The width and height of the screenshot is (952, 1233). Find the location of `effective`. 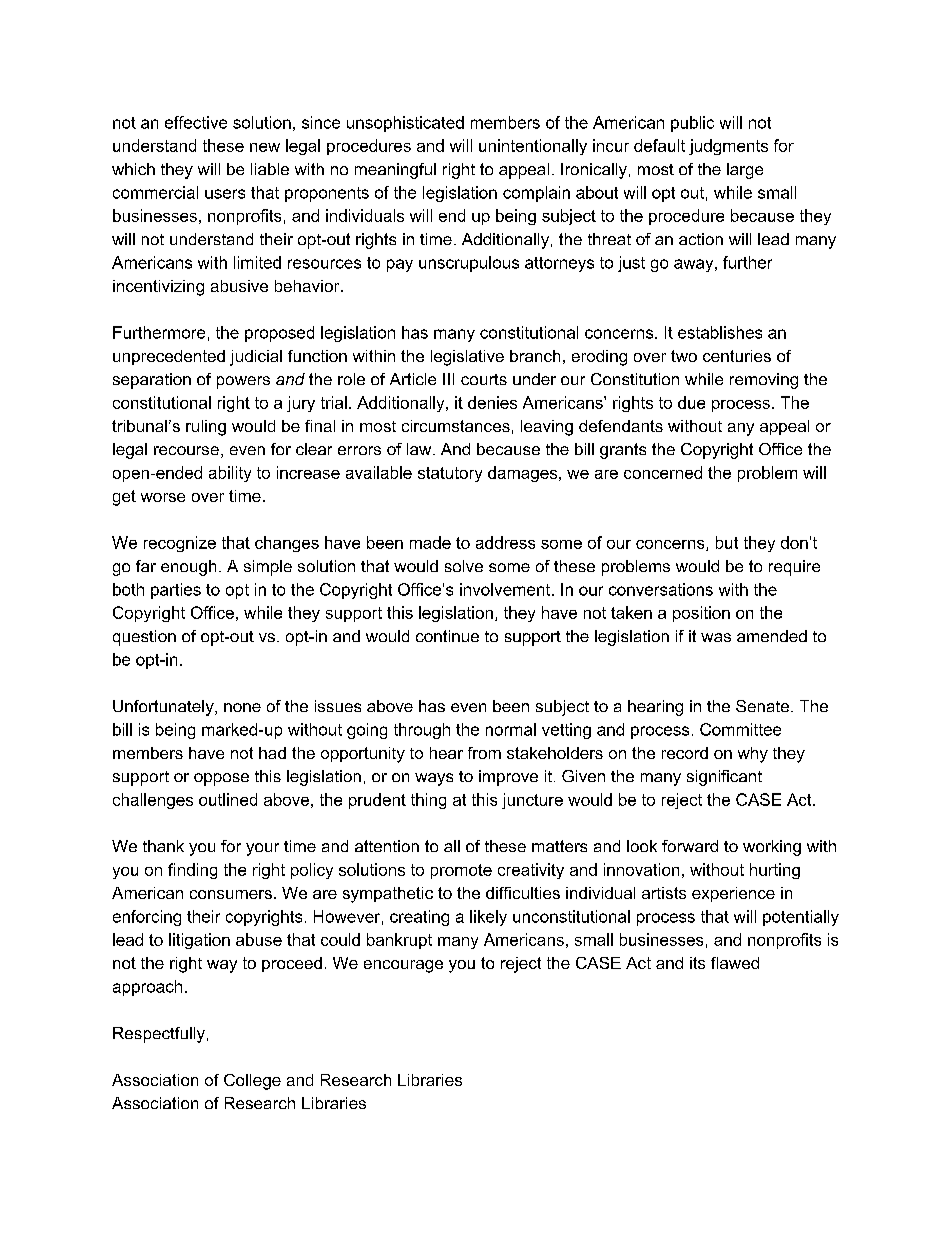

effective is located at coordinates (196, 122).
